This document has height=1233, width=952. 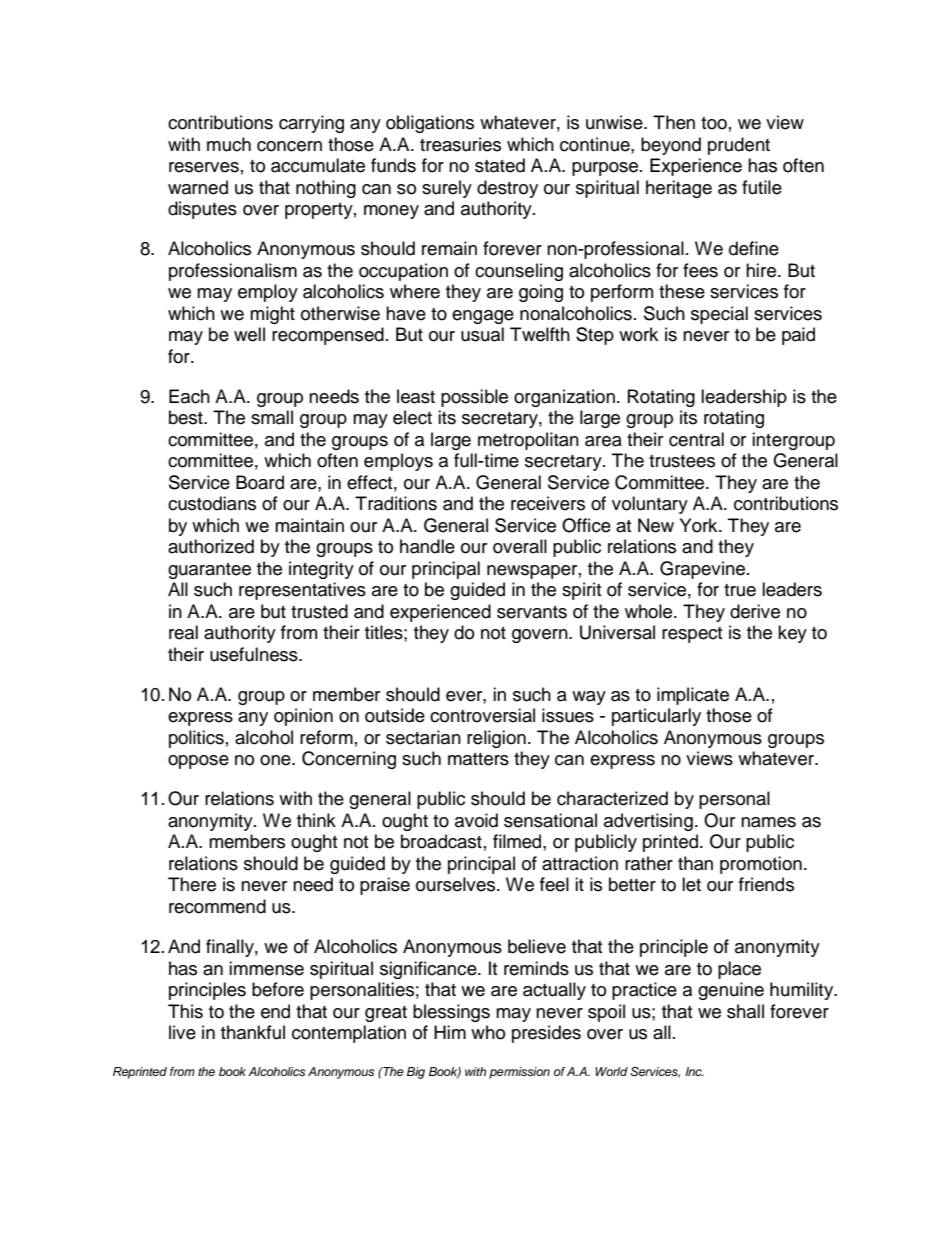 What do you see at coordinates (740, 590) in the document?
I see `true` at bounding box center [740, 590].
